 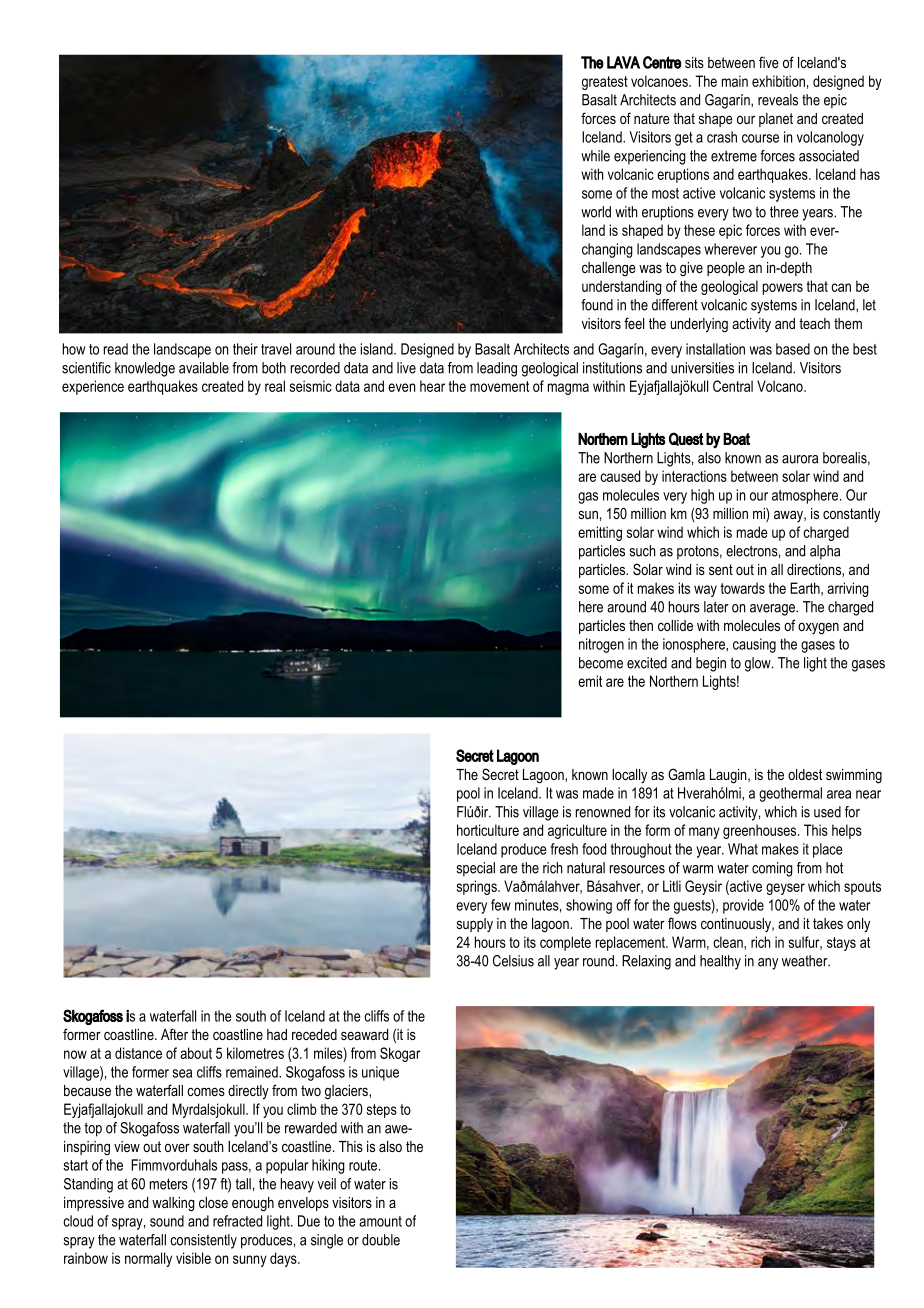 I want to click on experience, so click(x=93, y=387).
